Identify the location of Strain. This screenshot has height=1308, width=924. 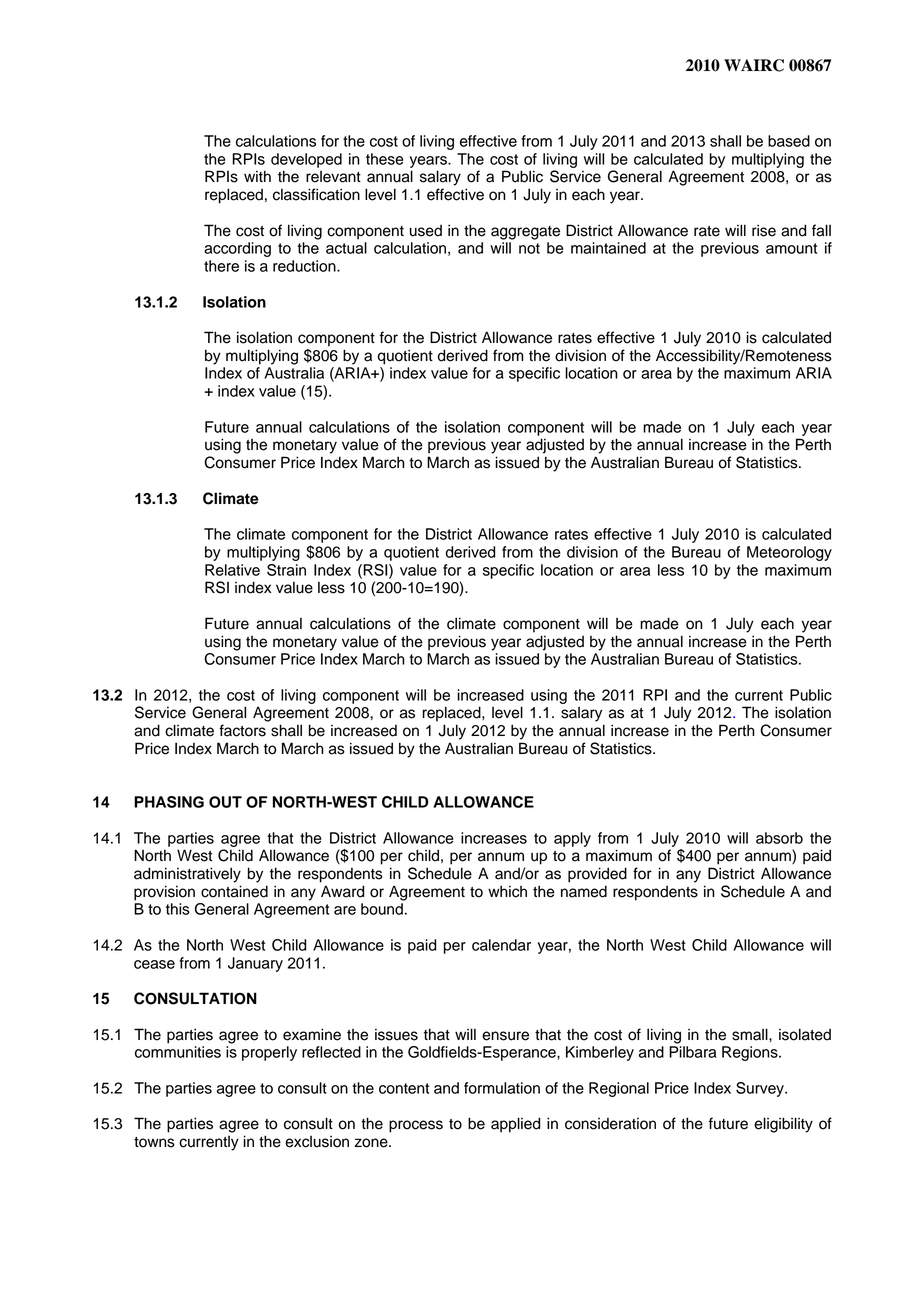
(286, 570).
